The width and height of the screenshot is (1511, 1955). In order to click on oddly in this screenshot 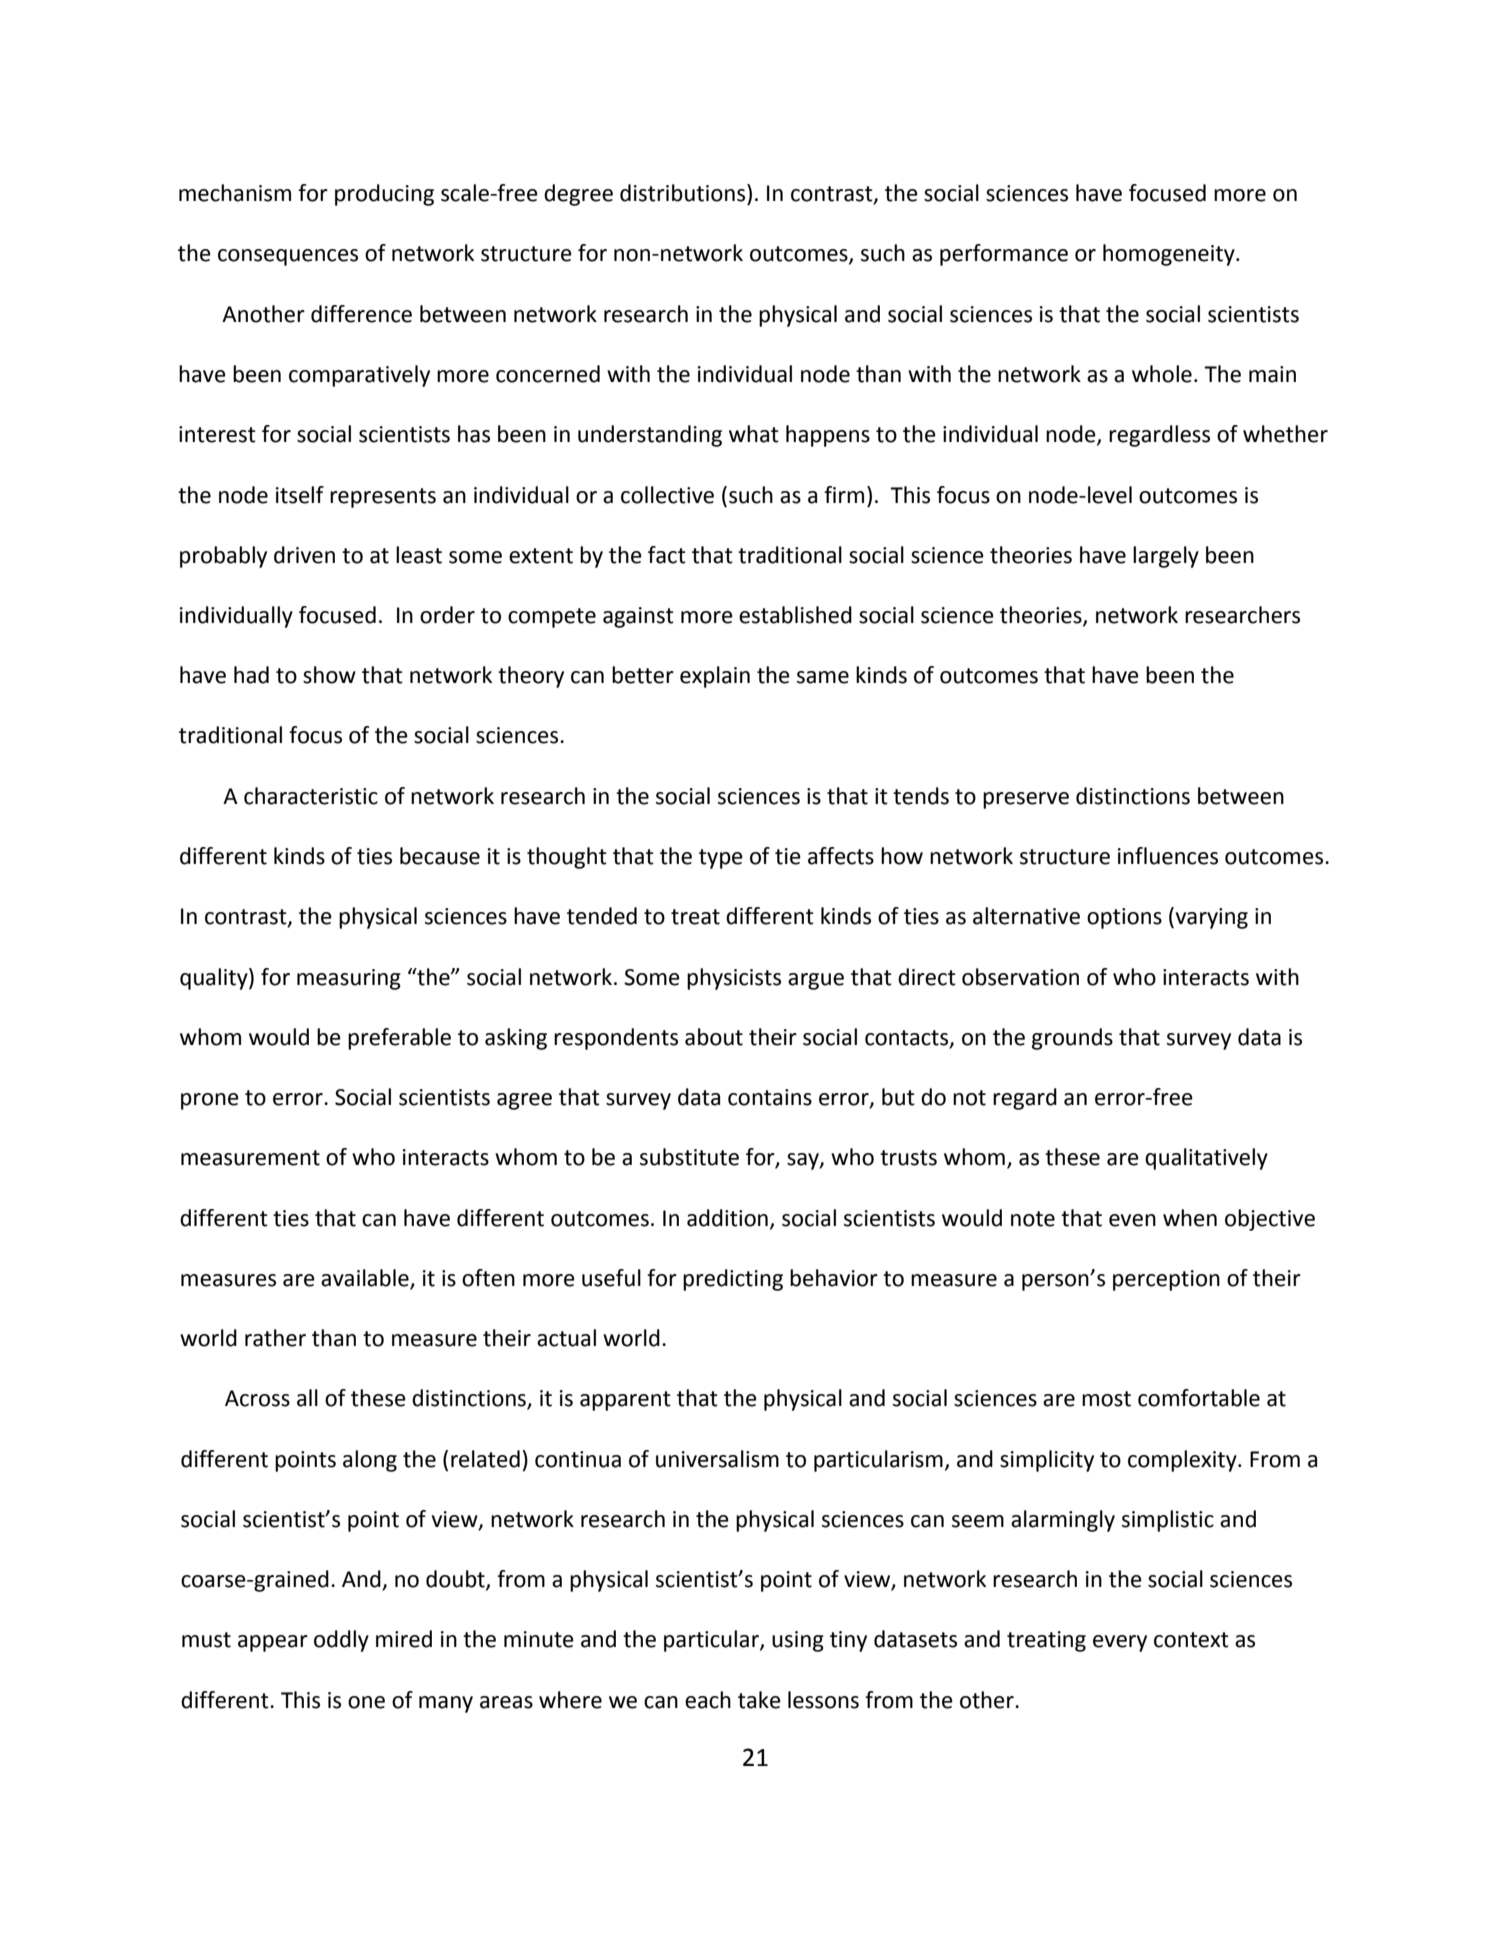, I will do `click(341, 1641)`.
